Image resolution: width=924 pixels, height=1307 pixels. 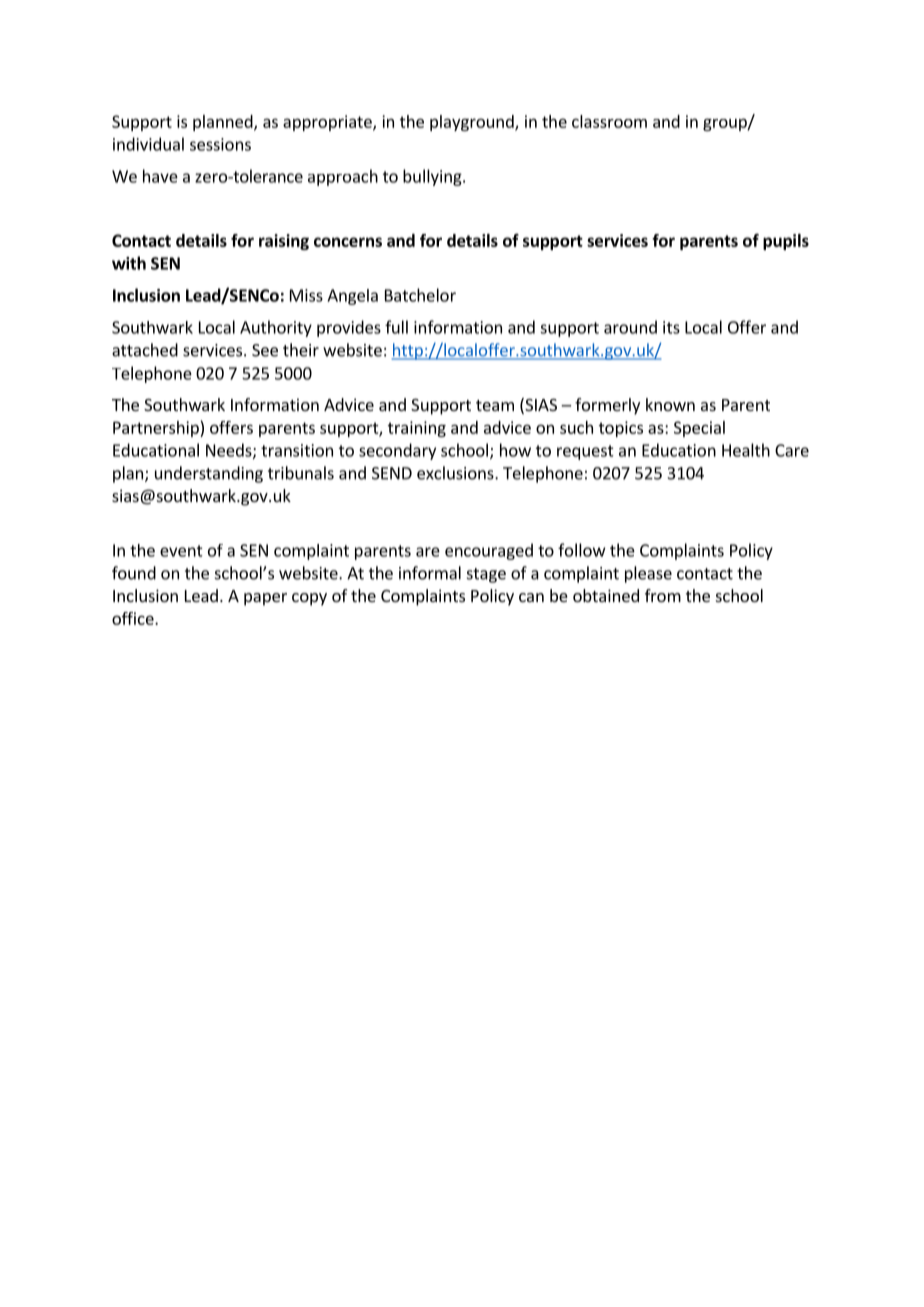 I want to click on Batchelor, so click(x=420, y=295).
